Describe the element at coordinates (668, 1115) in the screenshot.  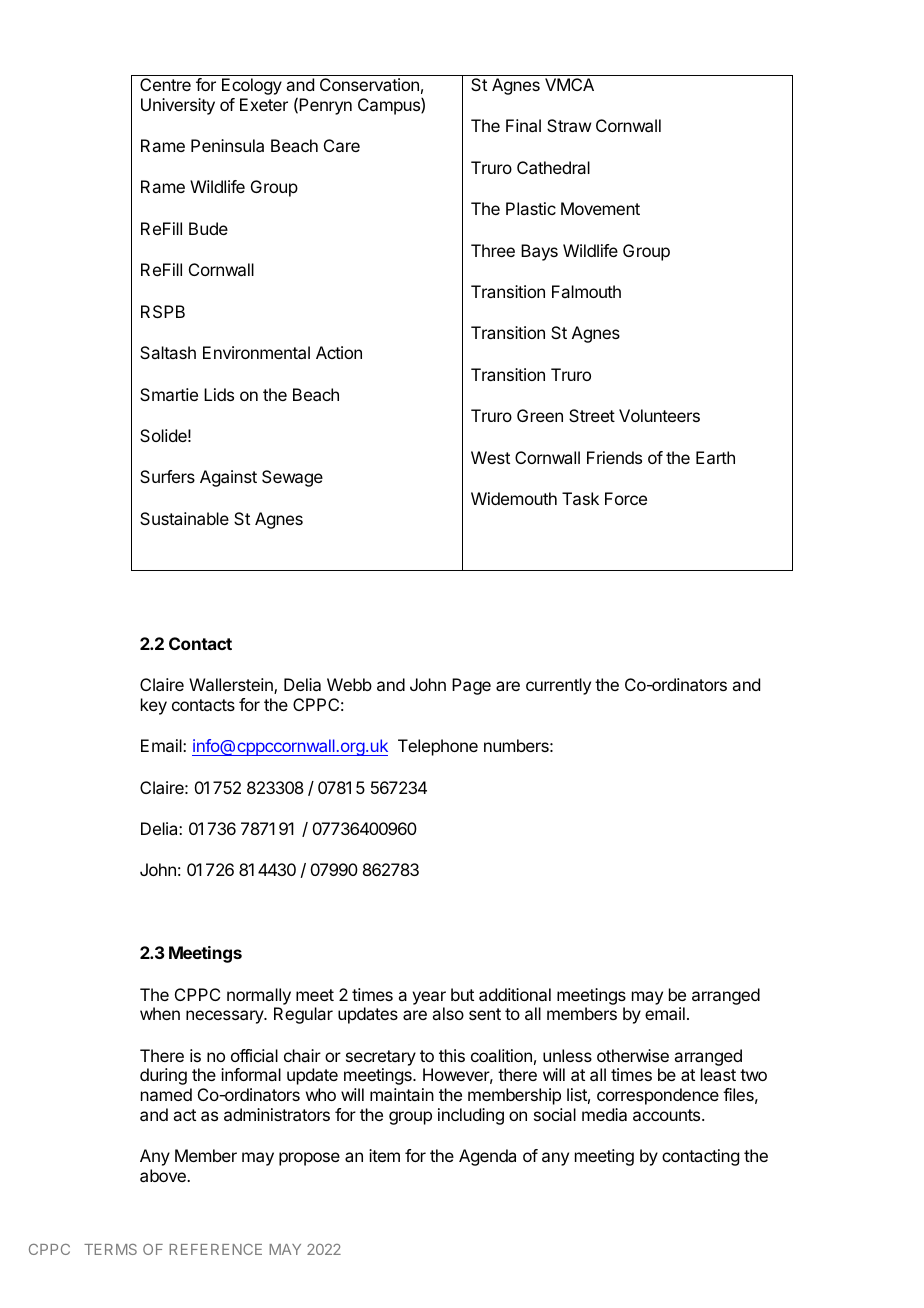
I see `accounts` at that location.
